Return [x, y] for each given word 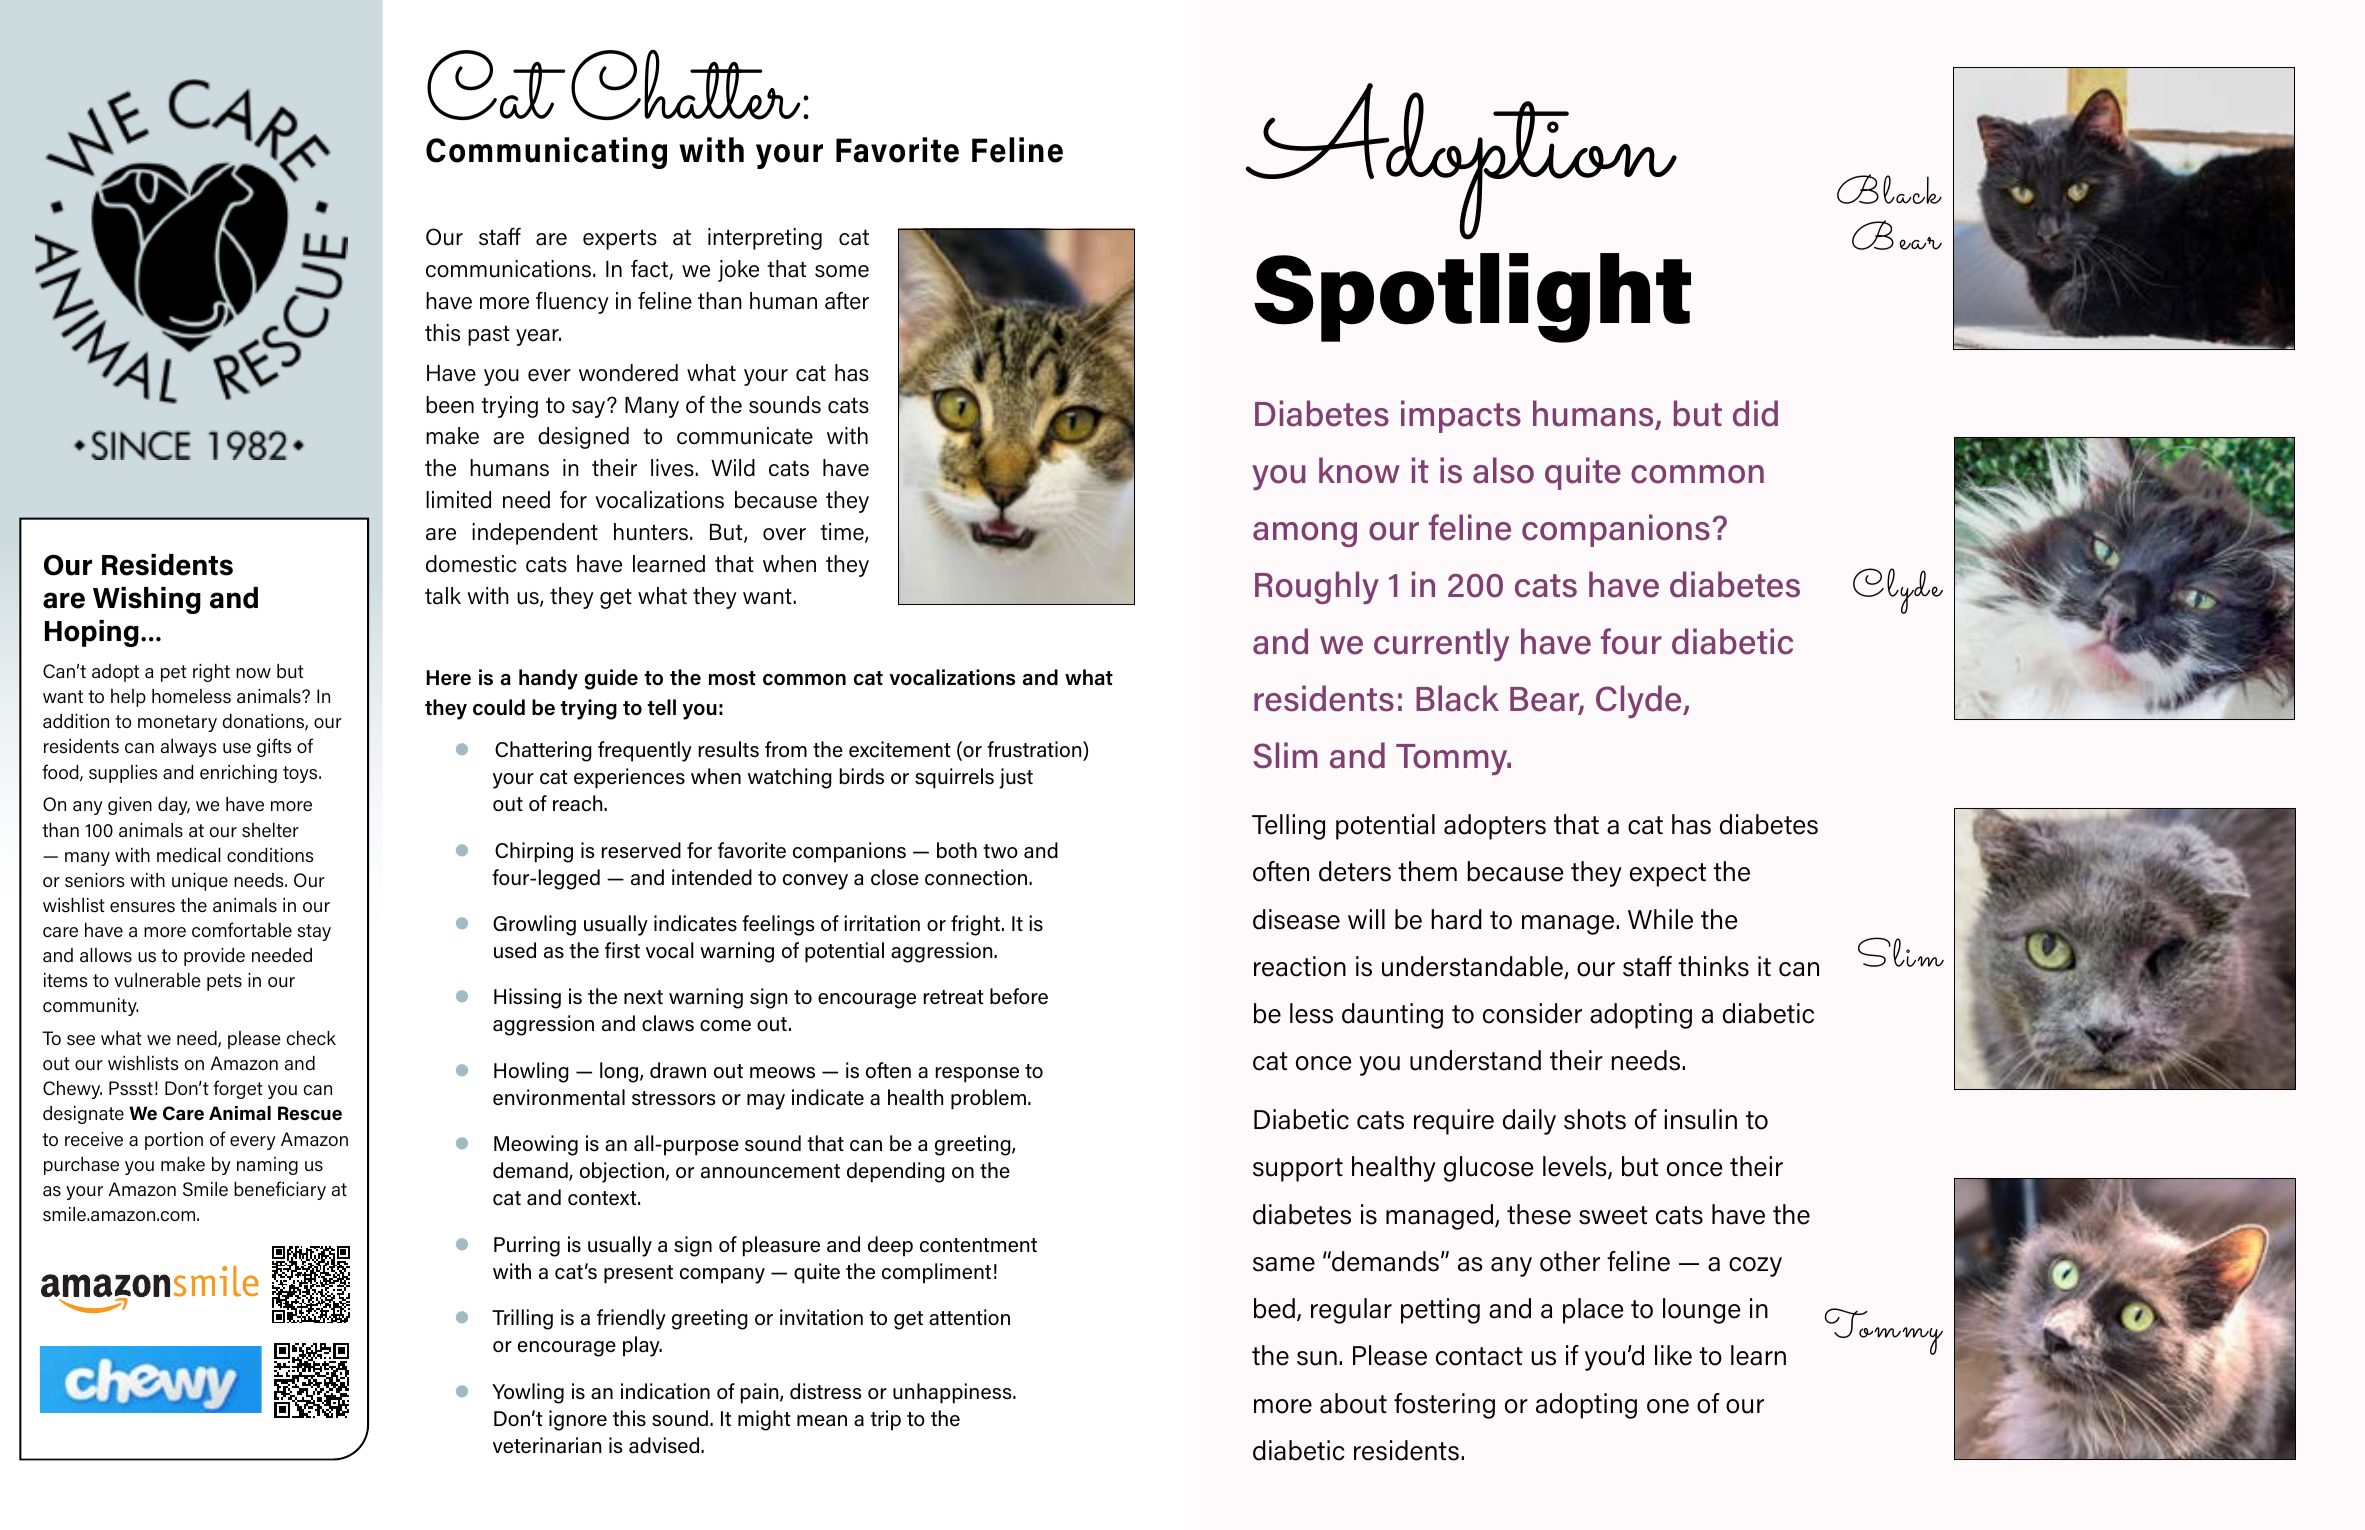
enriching [238, 774]
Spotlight [1472, 298]
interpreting [765, 239]
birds [861, 776]
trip [885, 1420]
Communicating [546, 153]
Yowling [528, 1393]
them [1427, 871]
